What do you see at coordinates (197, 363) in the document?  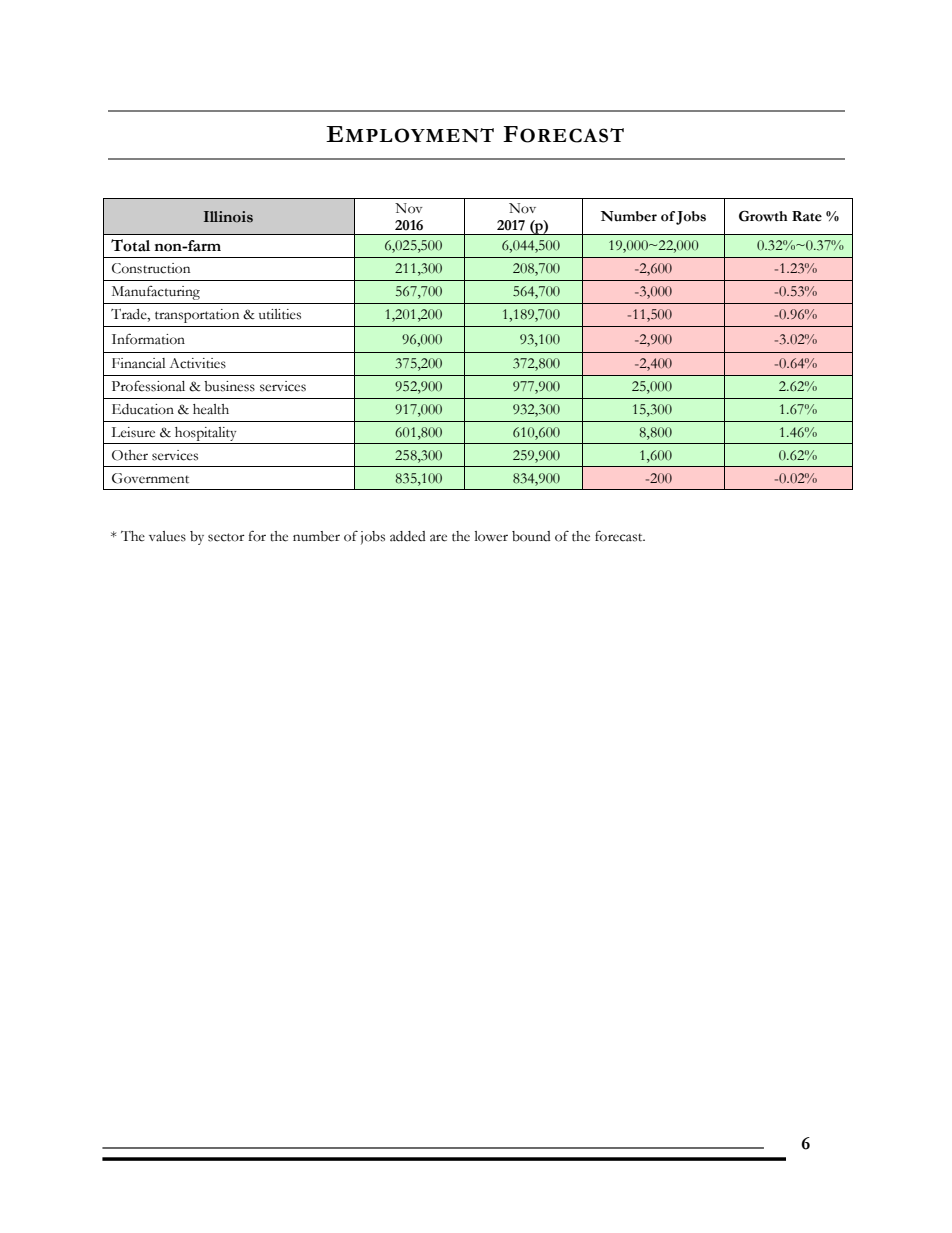 I see `Activities` at bounding box center [197, 363].
